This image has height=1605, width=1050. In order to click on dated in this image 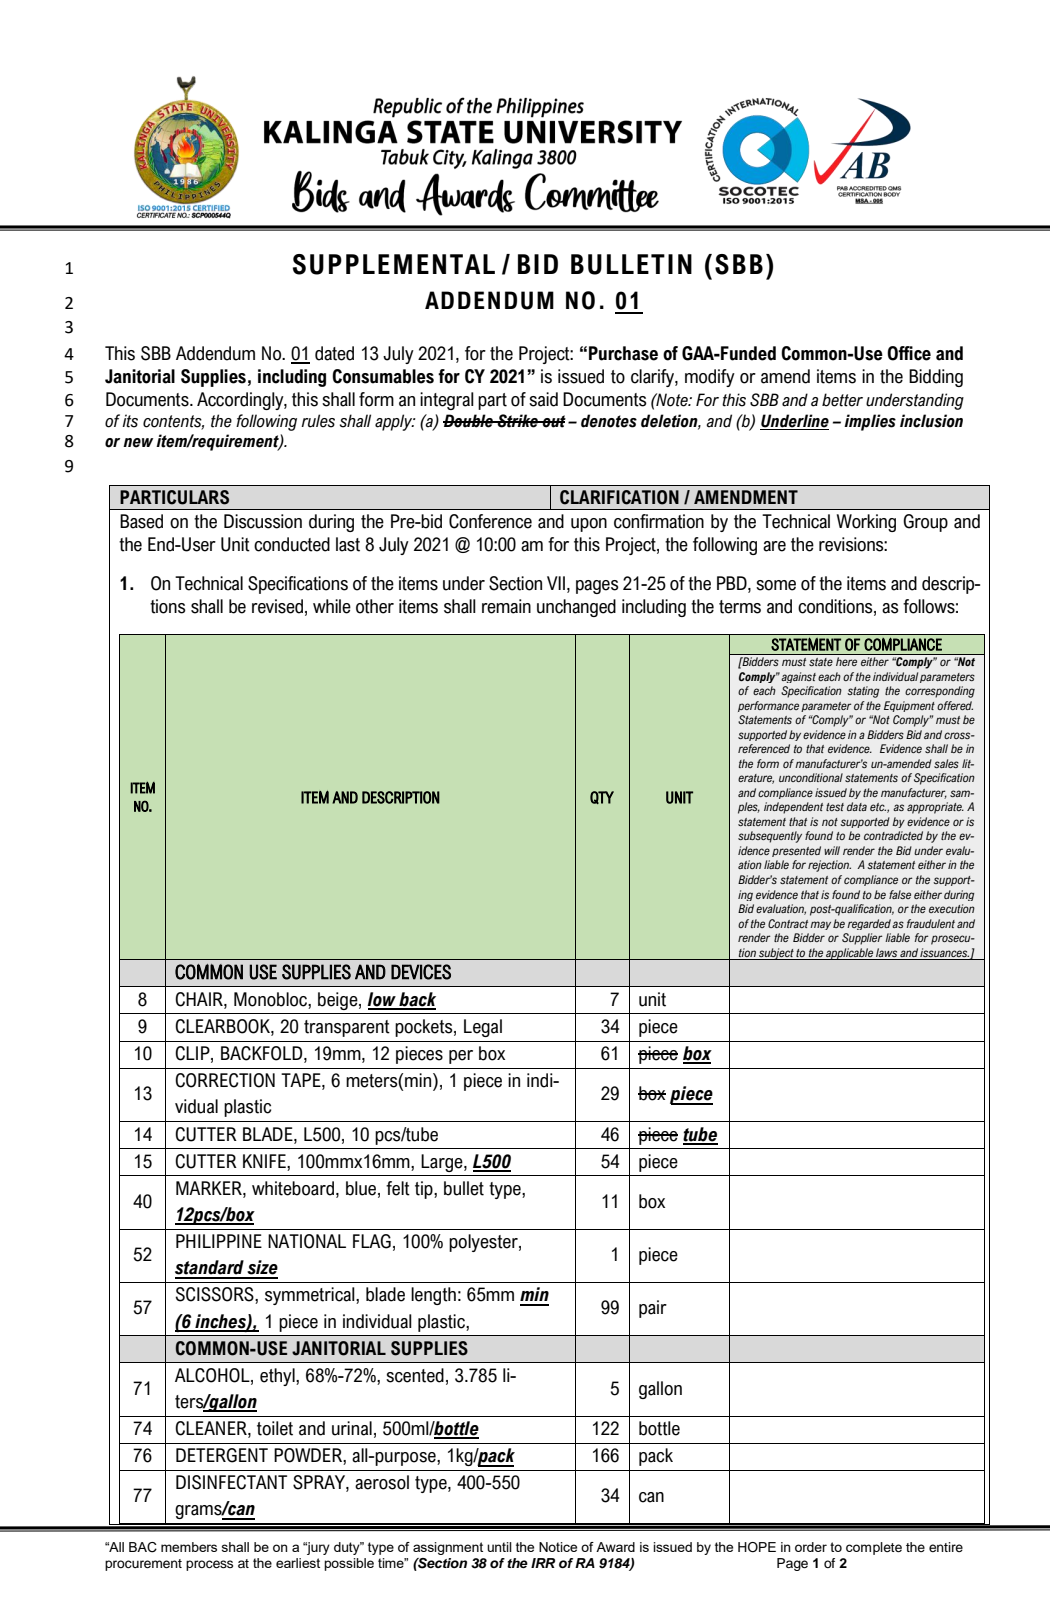, I will do `click(334, 353)`.
